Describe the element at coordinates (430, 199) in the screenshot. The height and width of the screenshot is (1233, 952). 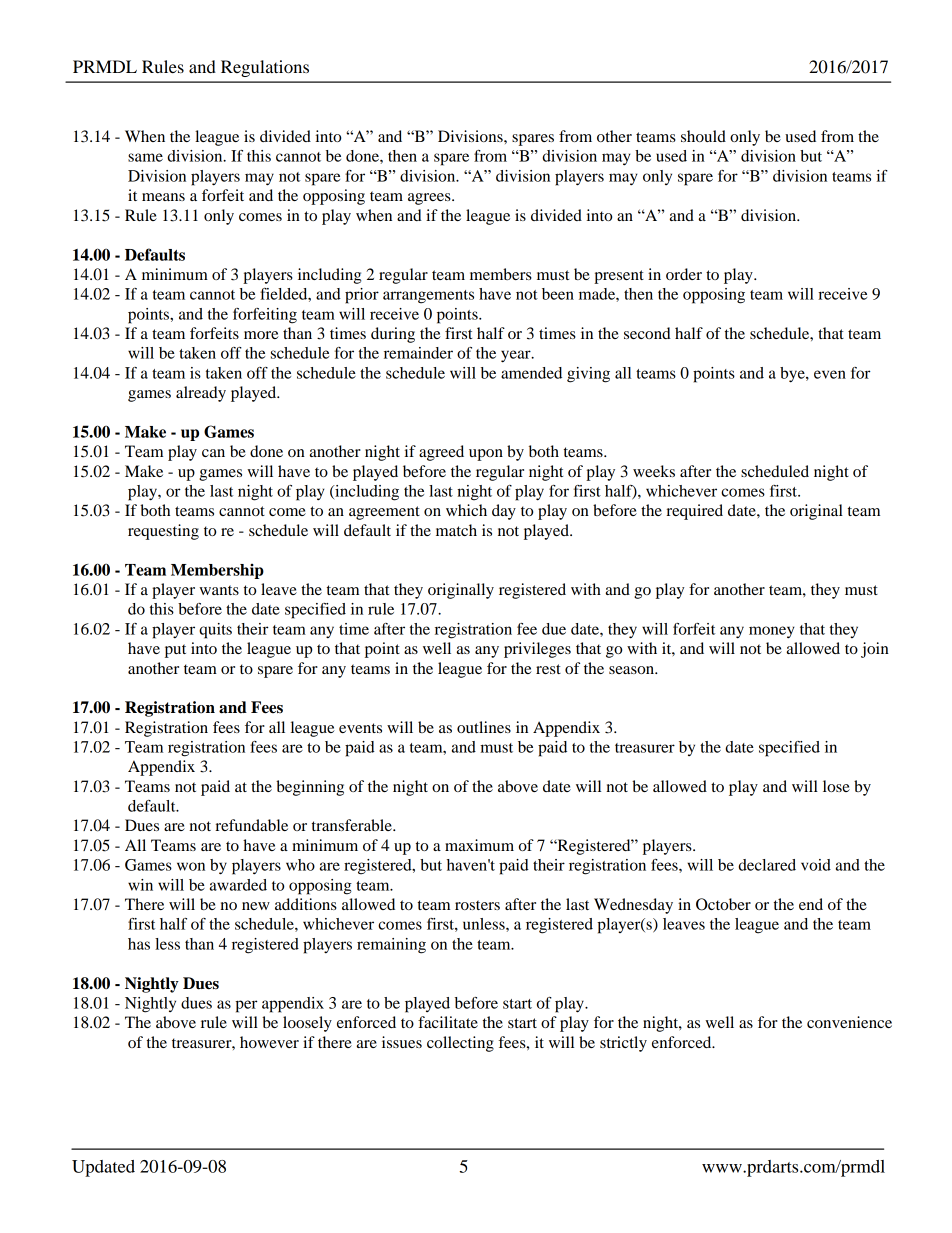
I see `agrees` at that location.
